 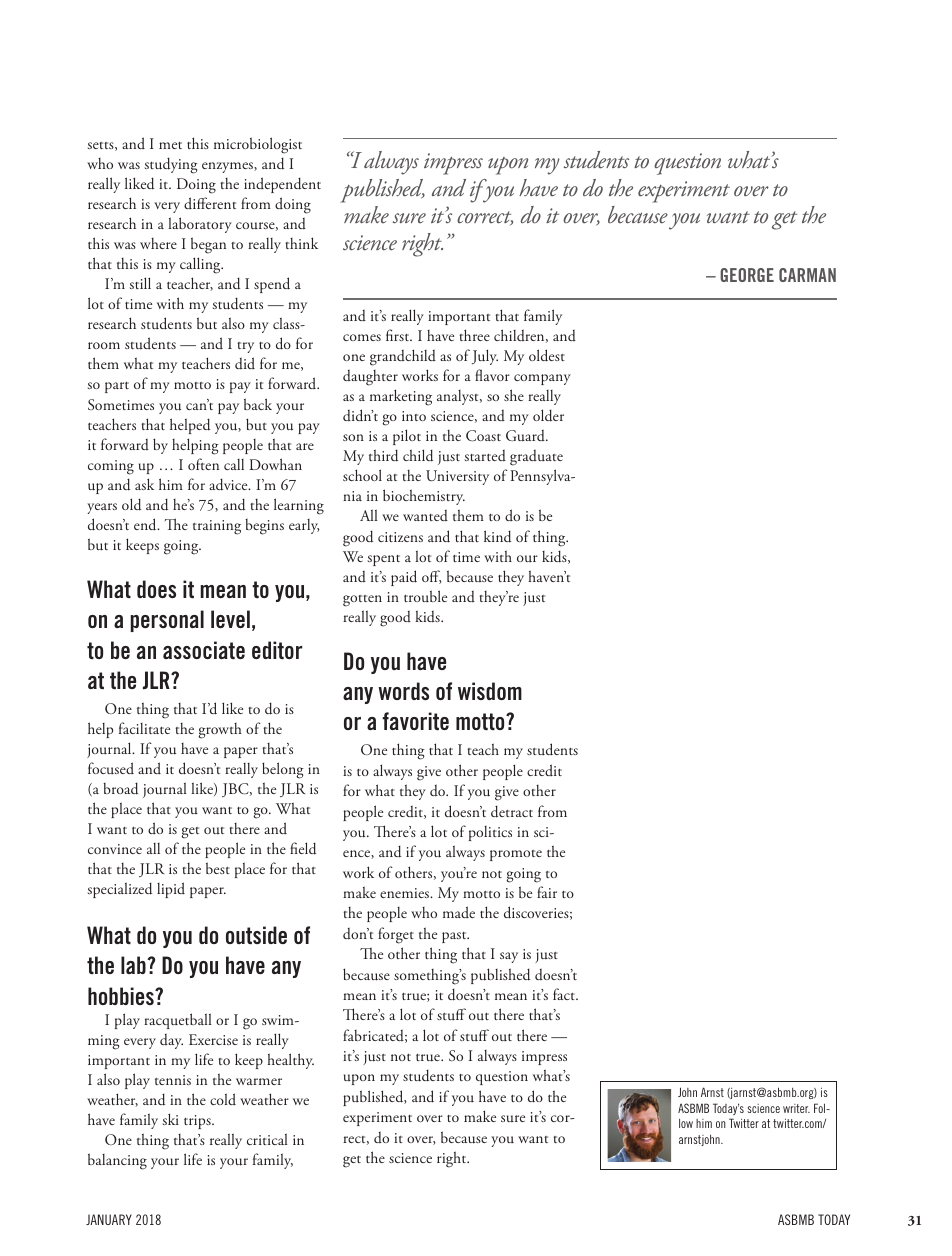 I want to click on independent, so click(x=282, y=185).
